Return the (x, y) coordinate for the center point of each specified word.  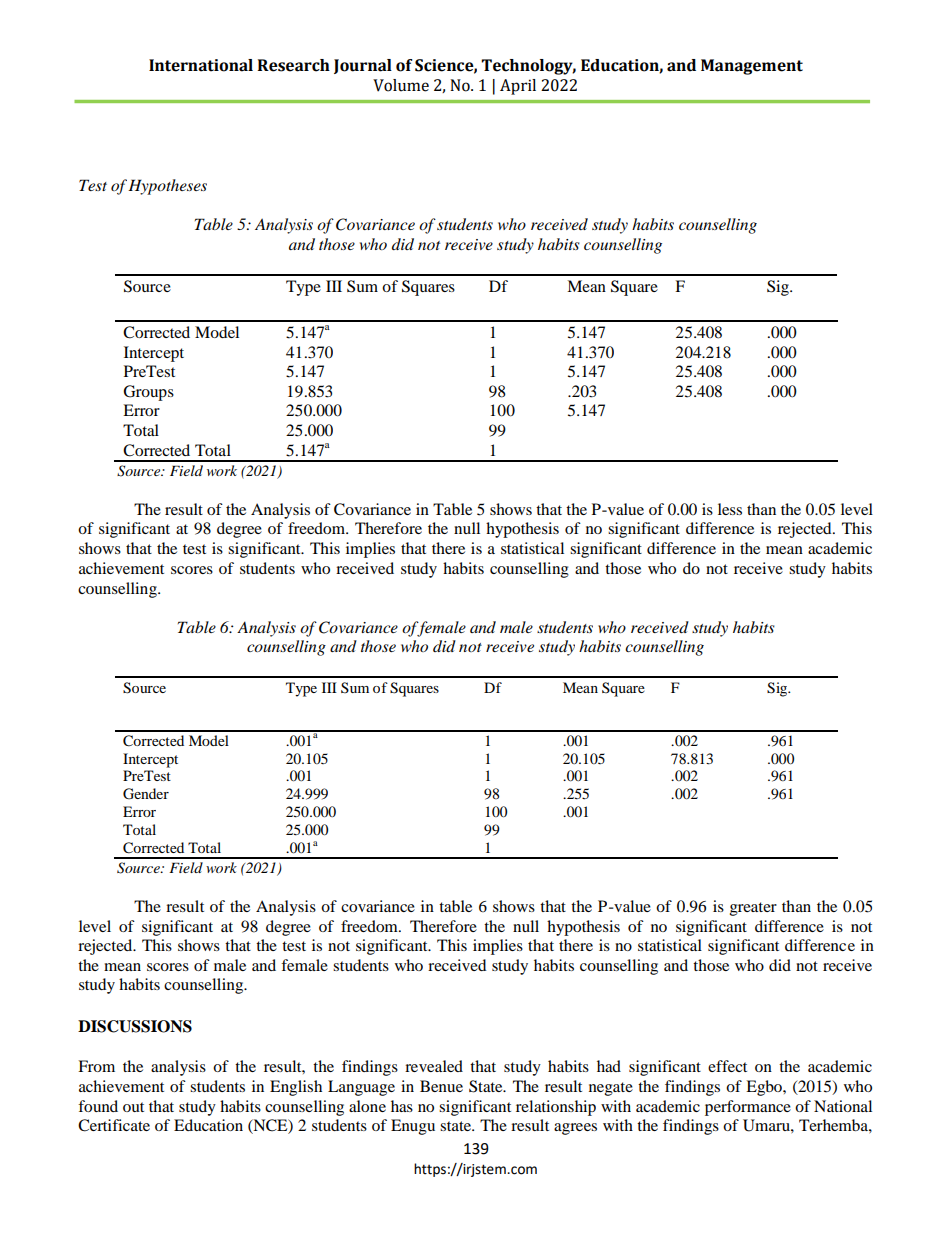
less (730, 509)
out (133, 1107)
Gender (146, 794)
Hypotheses (167, 187)
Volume (401, 85)
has (402, 1106)
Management (752, 67)
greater (753, 909)
